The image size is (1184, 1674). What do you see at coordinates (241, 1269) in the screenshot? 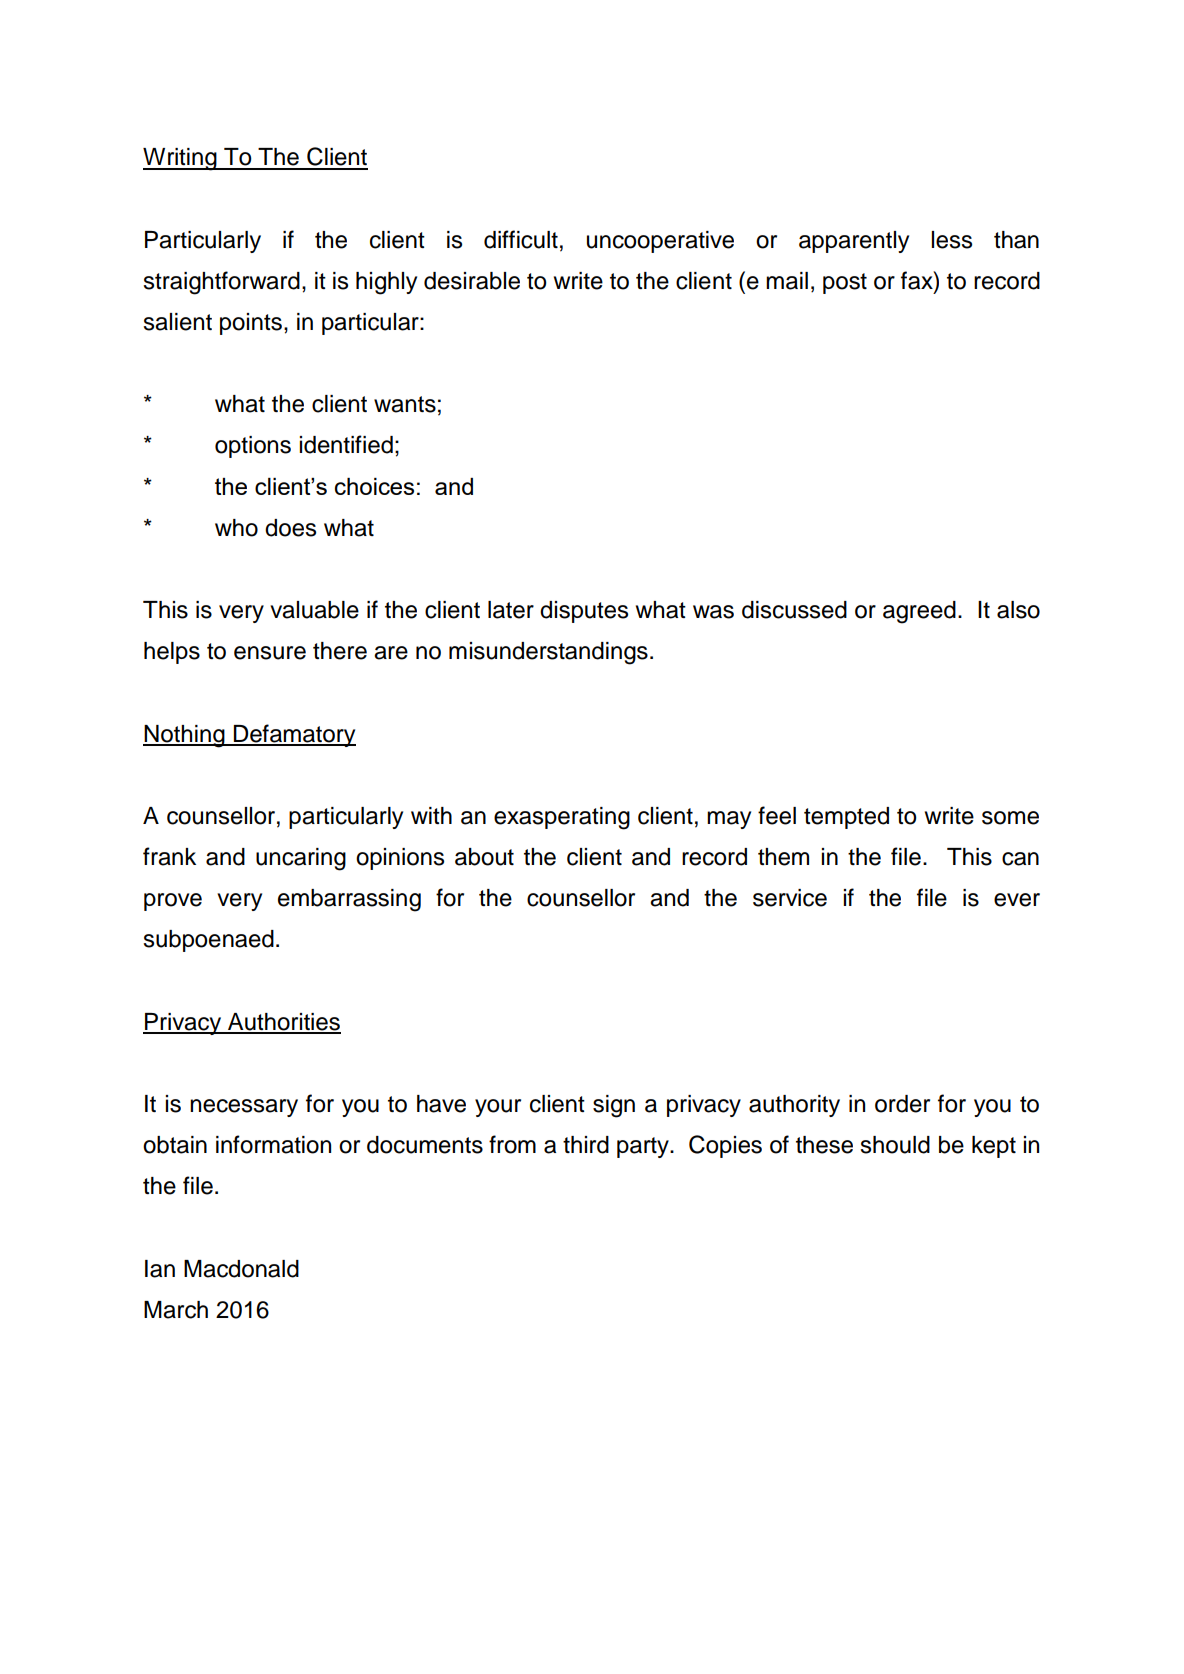
I see `Macdonald` at bounding box center [241, 1269].
